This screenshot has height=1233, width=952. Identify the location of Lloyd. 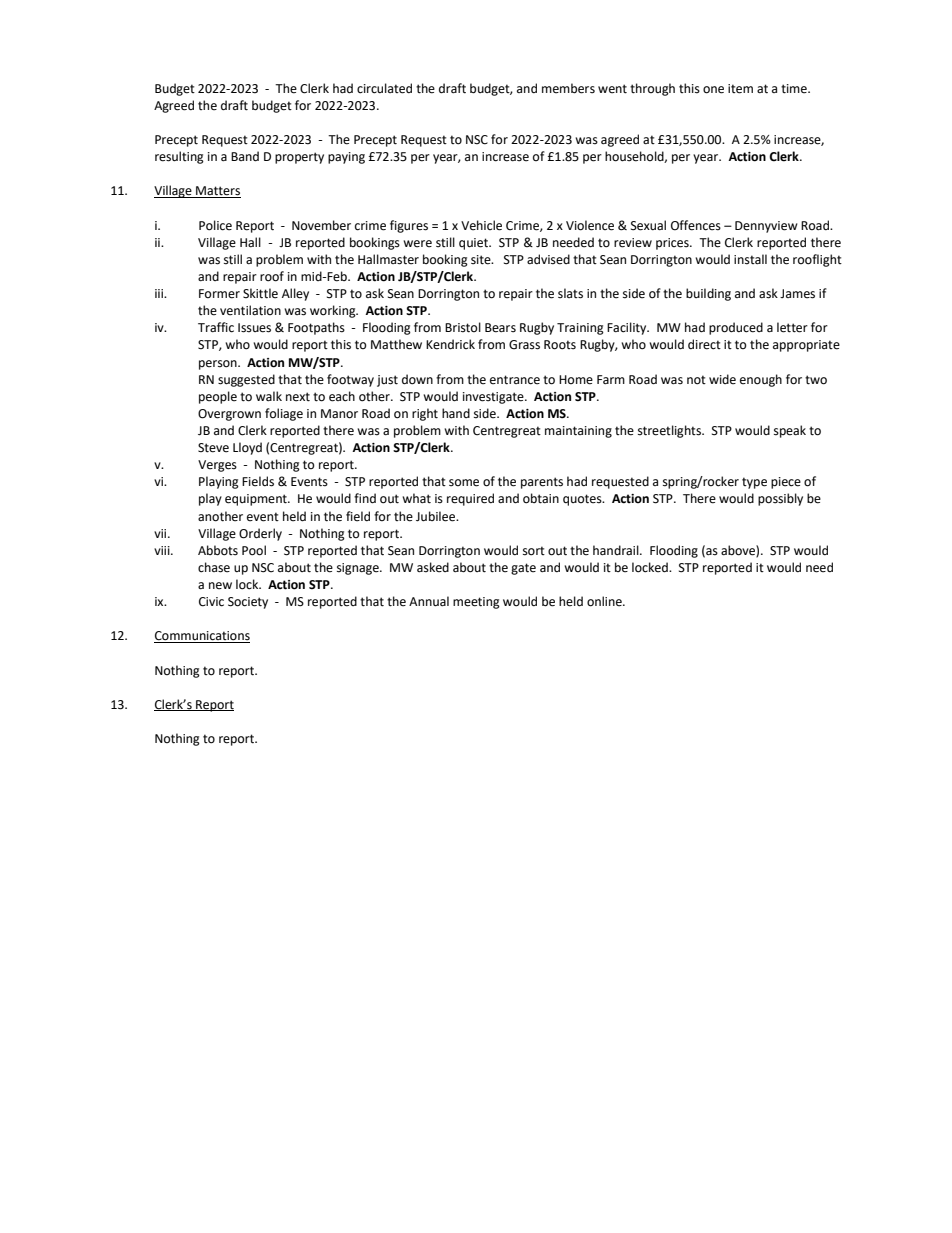
(247, 448).
